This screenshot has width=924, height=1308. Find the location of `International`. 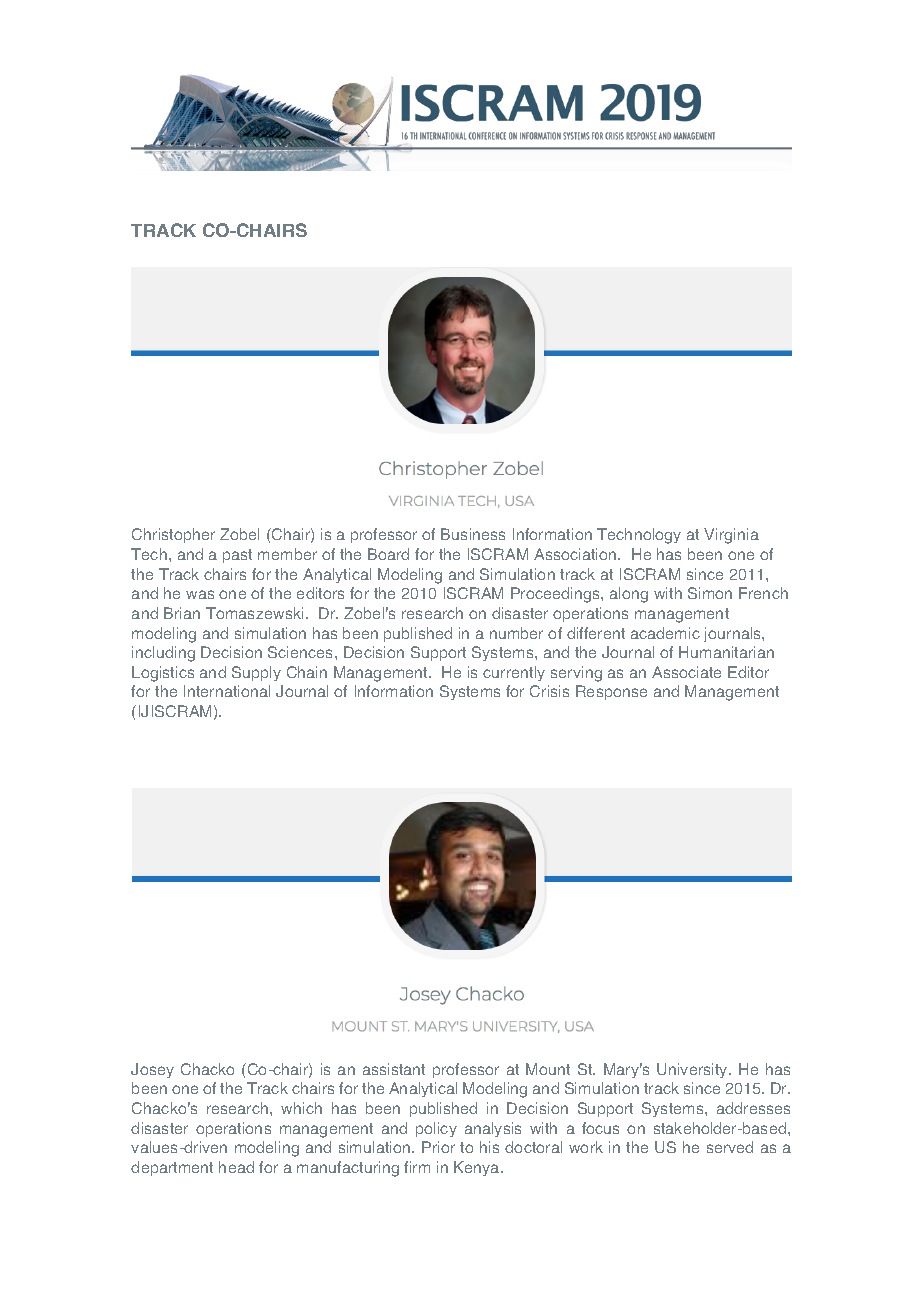

International is located at coordinates (227, 691).
